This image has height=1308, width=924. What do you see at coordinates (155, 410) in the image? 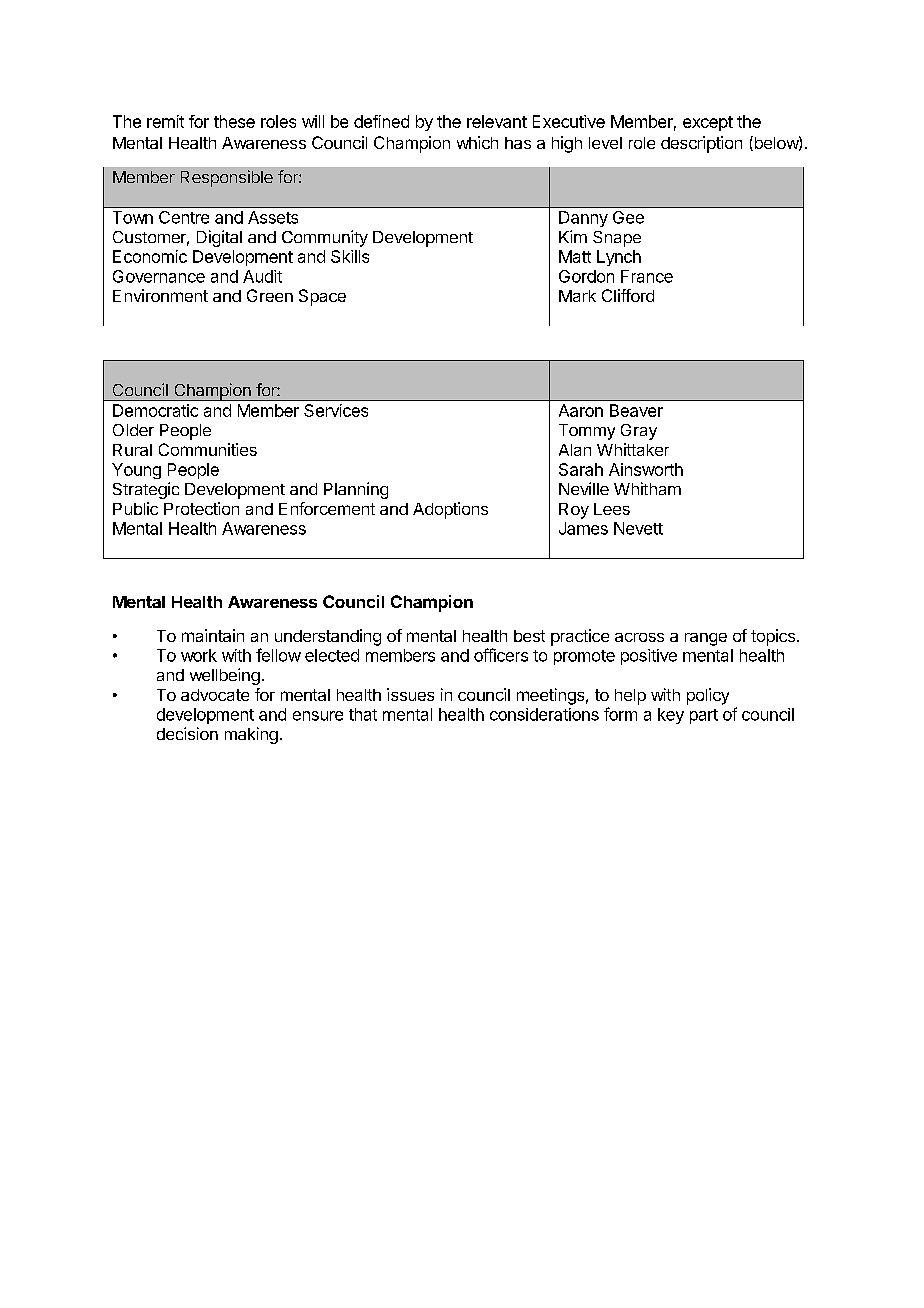
I see `Democratic` at bounding box center [155, 410].
